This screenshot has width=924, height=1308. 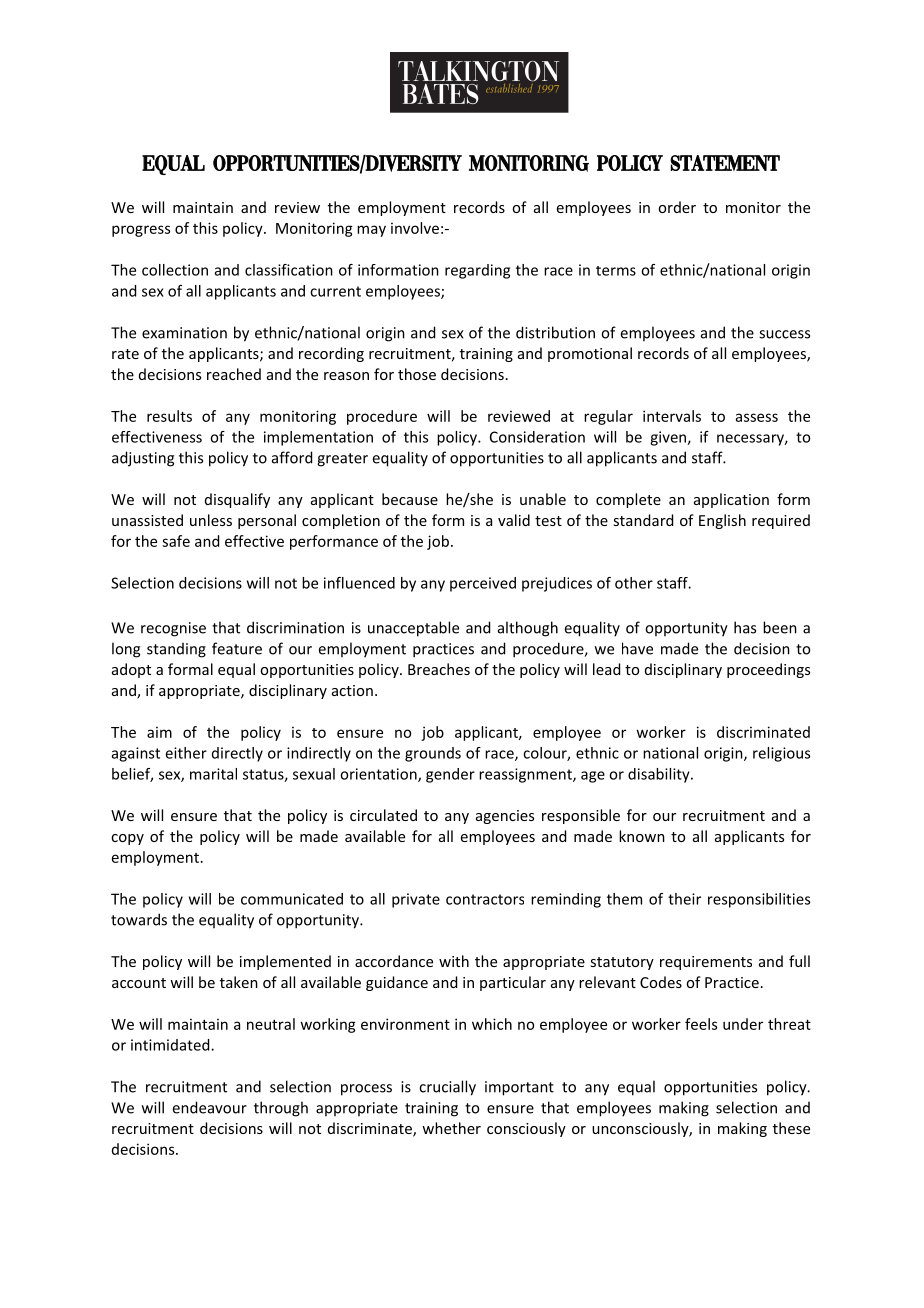 What do you see at coordinates (725, 163) in the screenshot?
I see `Statement` at bounding box center [725, 163].
